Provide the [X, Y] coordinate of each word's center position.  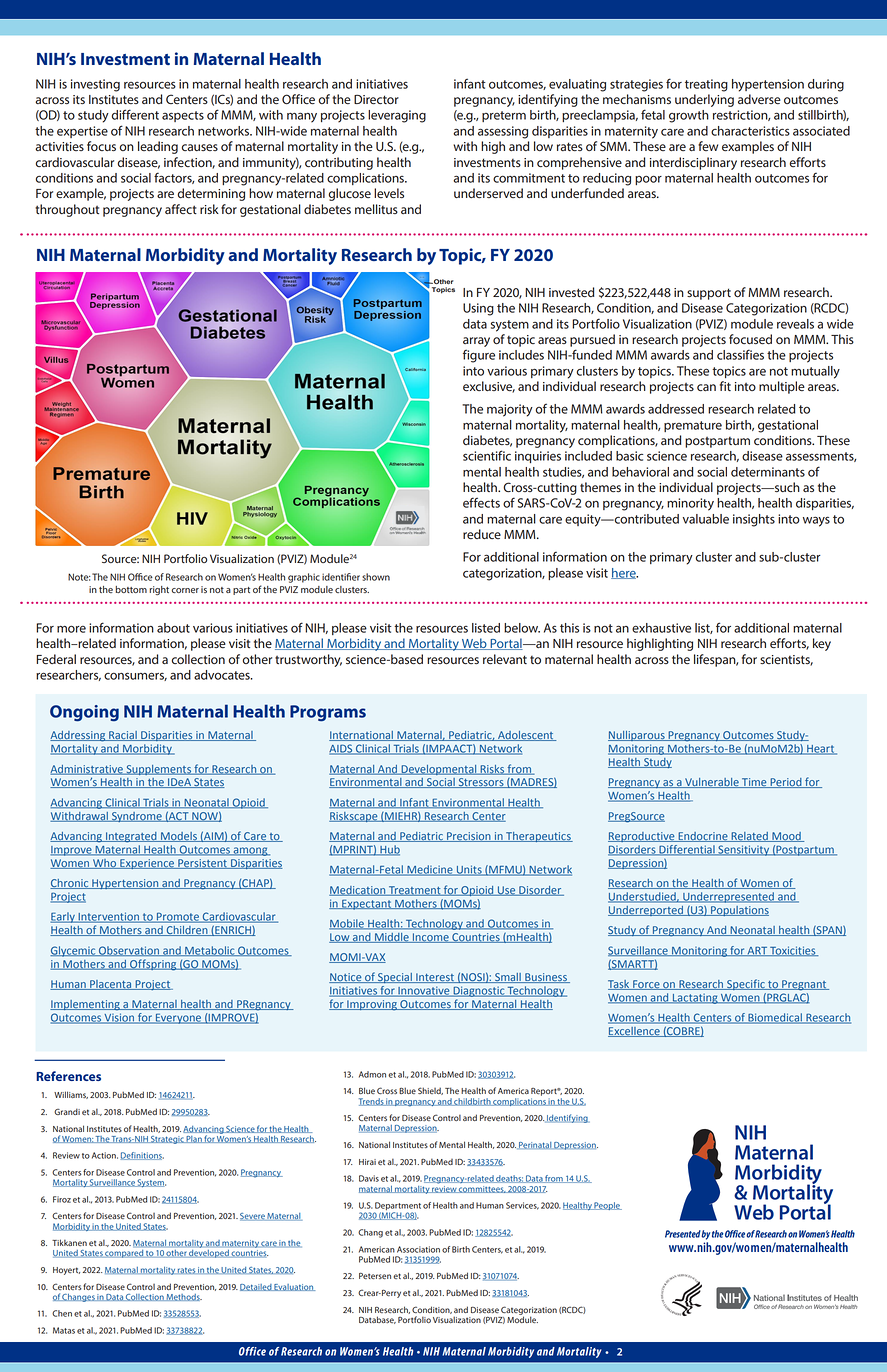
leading [158, 147]
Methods [183, 1297]
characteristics [750, 131]
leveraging [397, 116]
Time [754, 783]
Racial [123, 736]
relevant [505, 659]
